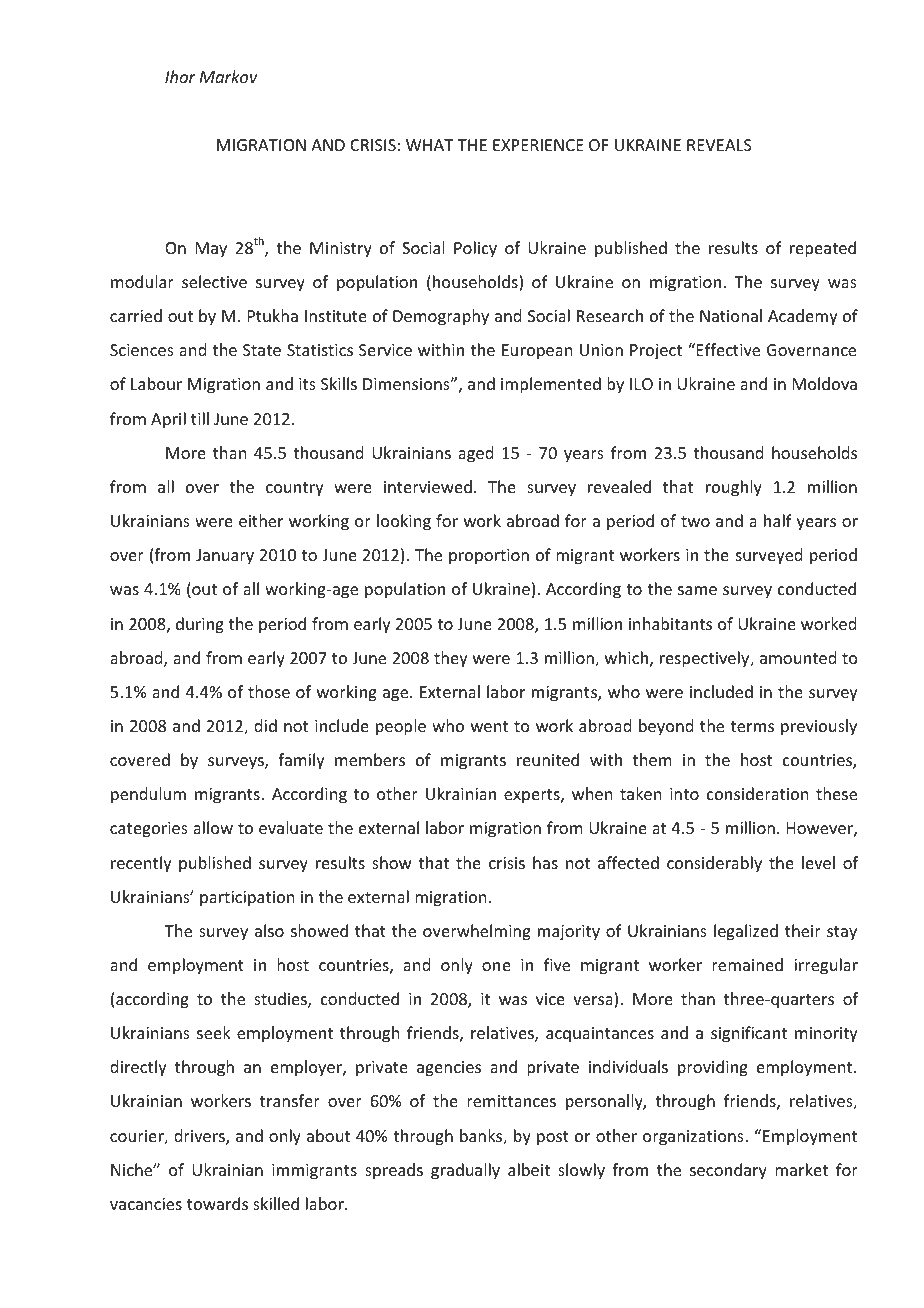 The height and width of the document is (1308, 924). I want to click on gradually, so click(465, 1171).
